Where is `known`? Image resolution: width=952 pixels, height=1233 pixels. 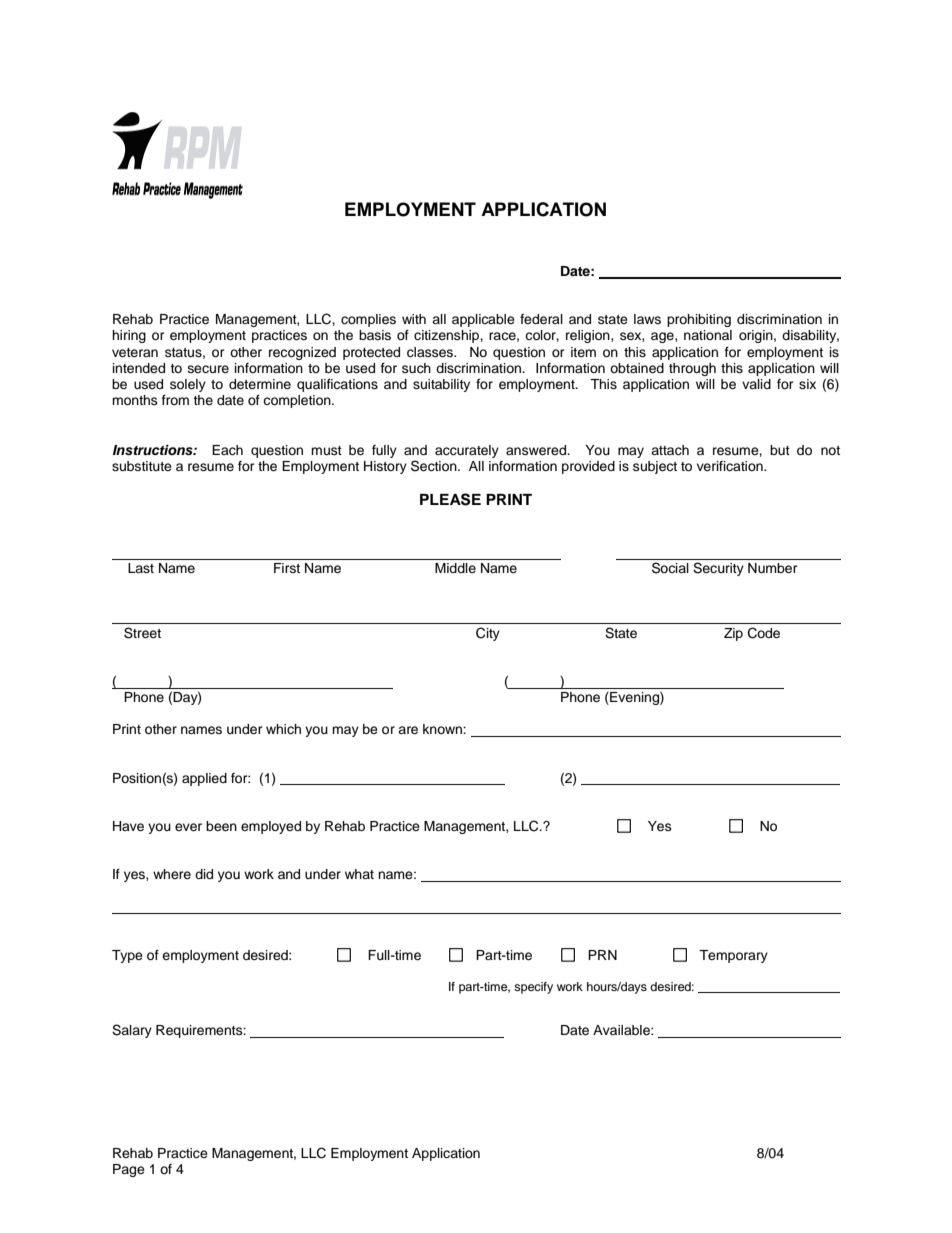 known is located at coordinates (443, 729).
